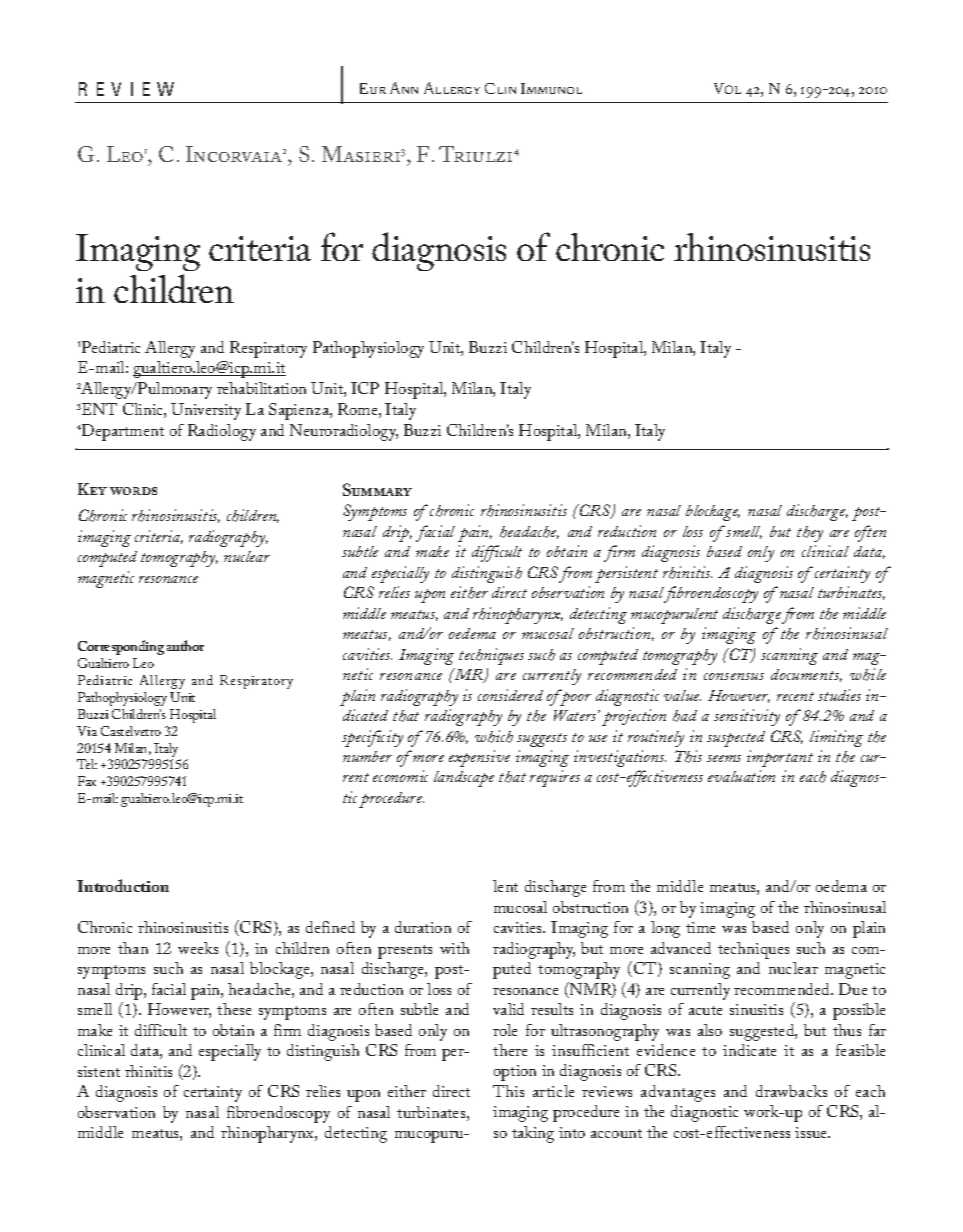  What do you see at coordinates (234, 1009) in the screenshot?
I see `these` at bounding box center [234, 1009].
